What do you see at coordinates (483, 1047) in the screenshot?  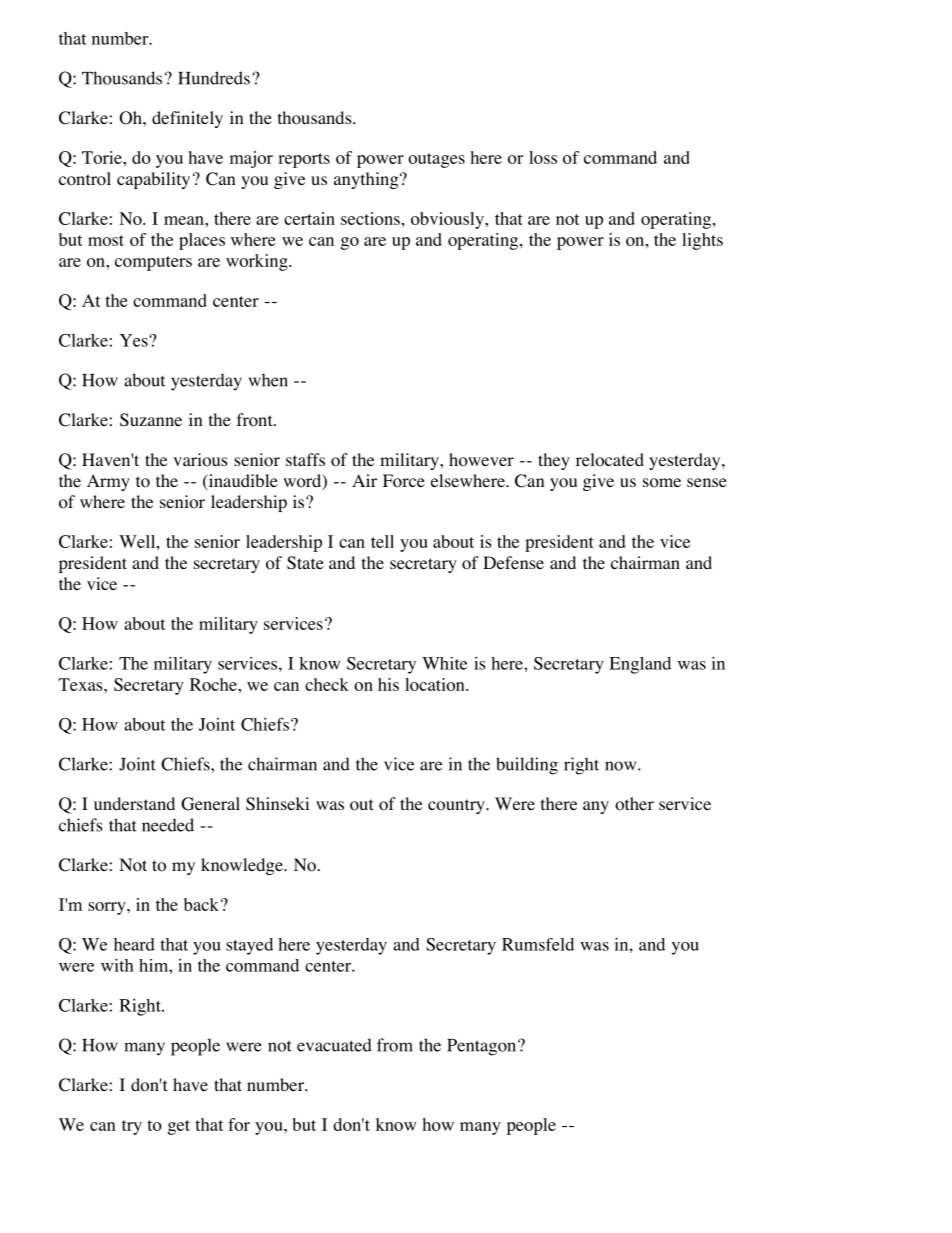 I see `Pentagon` at bounding box center [483, 1047].
